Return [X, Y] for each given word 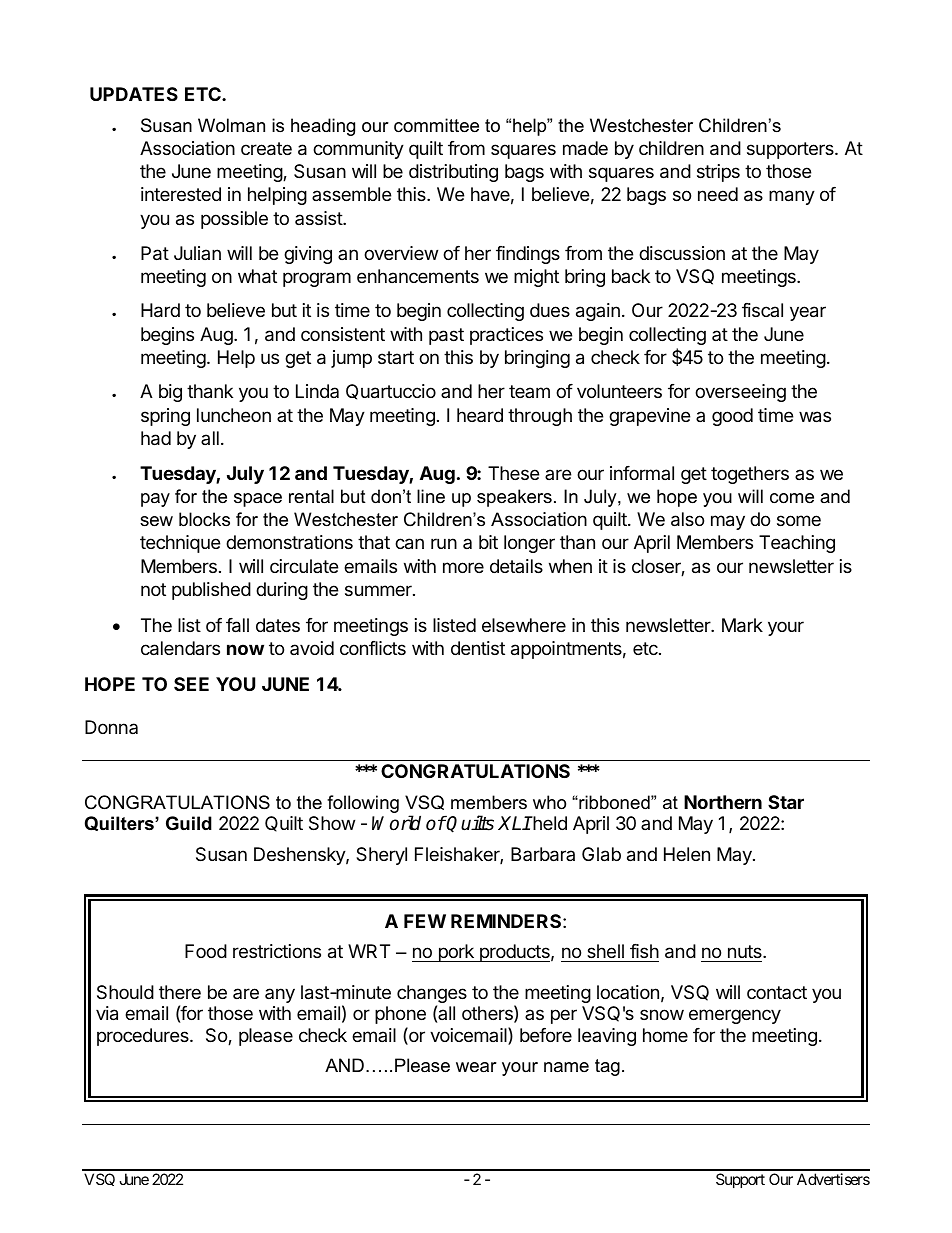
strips [718, 173]
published [211, 591]
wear [476, 1067]
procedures [144, 1037]
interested [181, 194]
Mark [742, 625]
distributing [453, 173]
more [463, 567]
